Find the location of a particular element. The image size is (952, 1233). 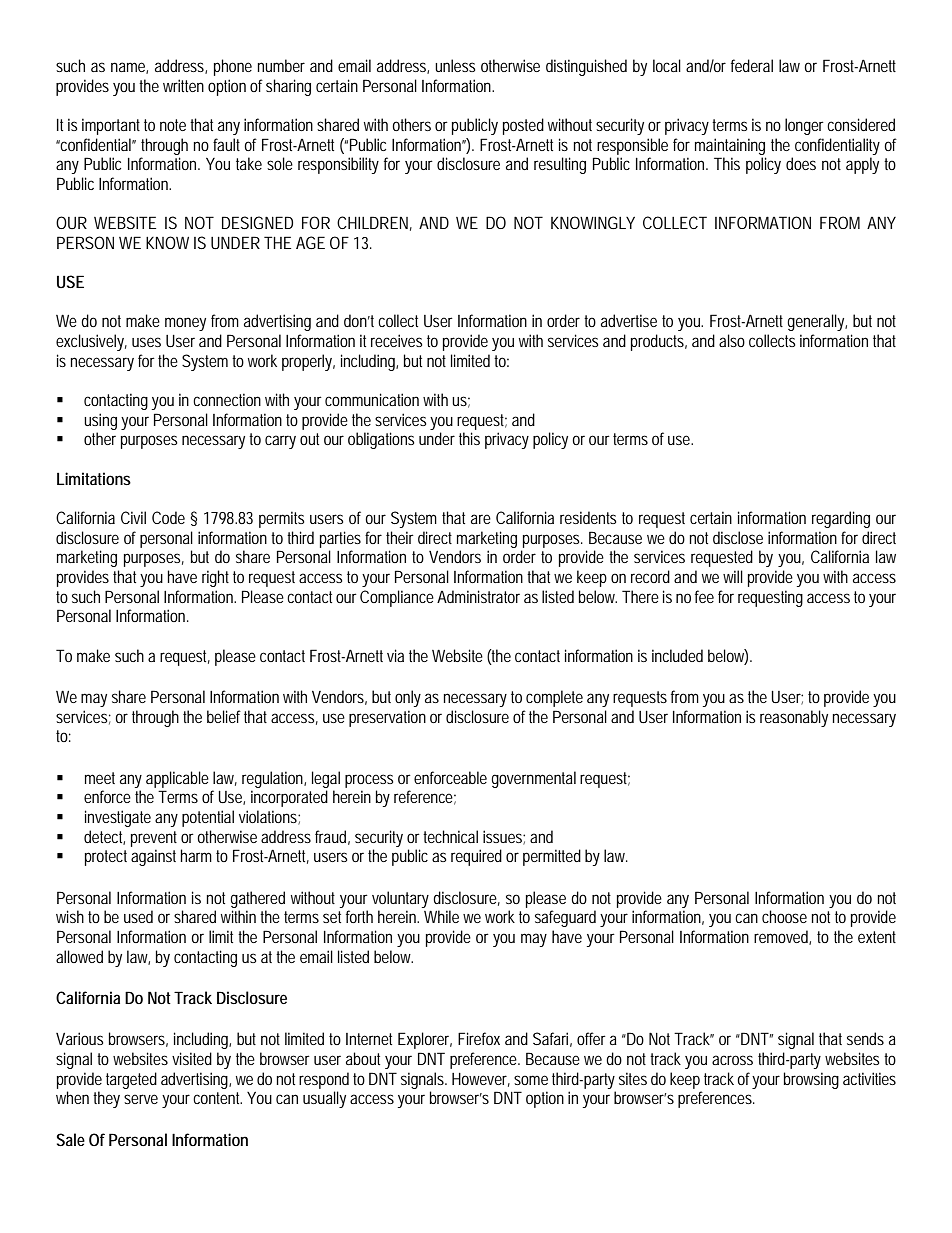

While is located at coordinates (441, 916).
